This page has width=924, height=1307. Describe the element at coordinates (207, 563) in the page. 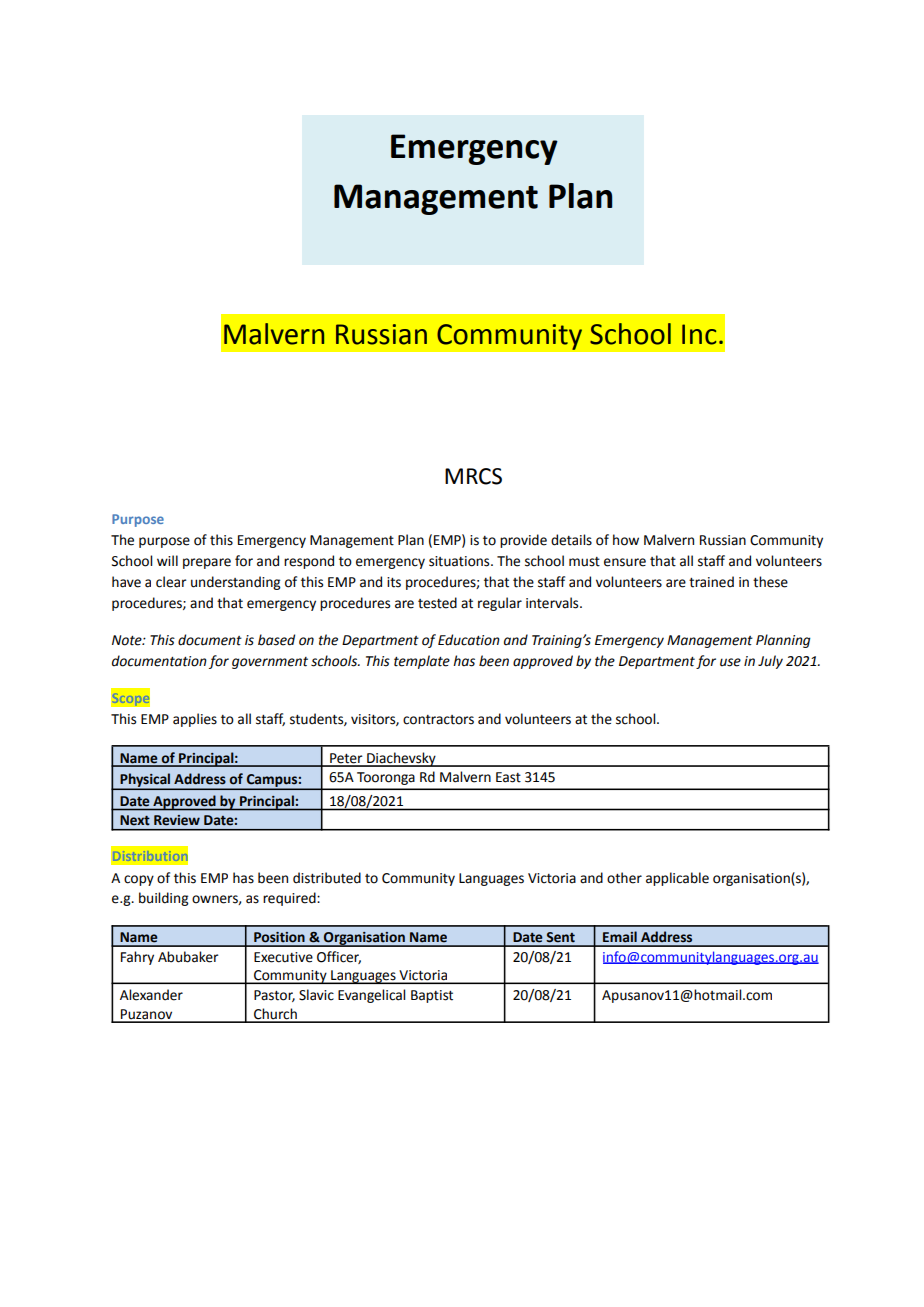

I see `prepare` at that location.
